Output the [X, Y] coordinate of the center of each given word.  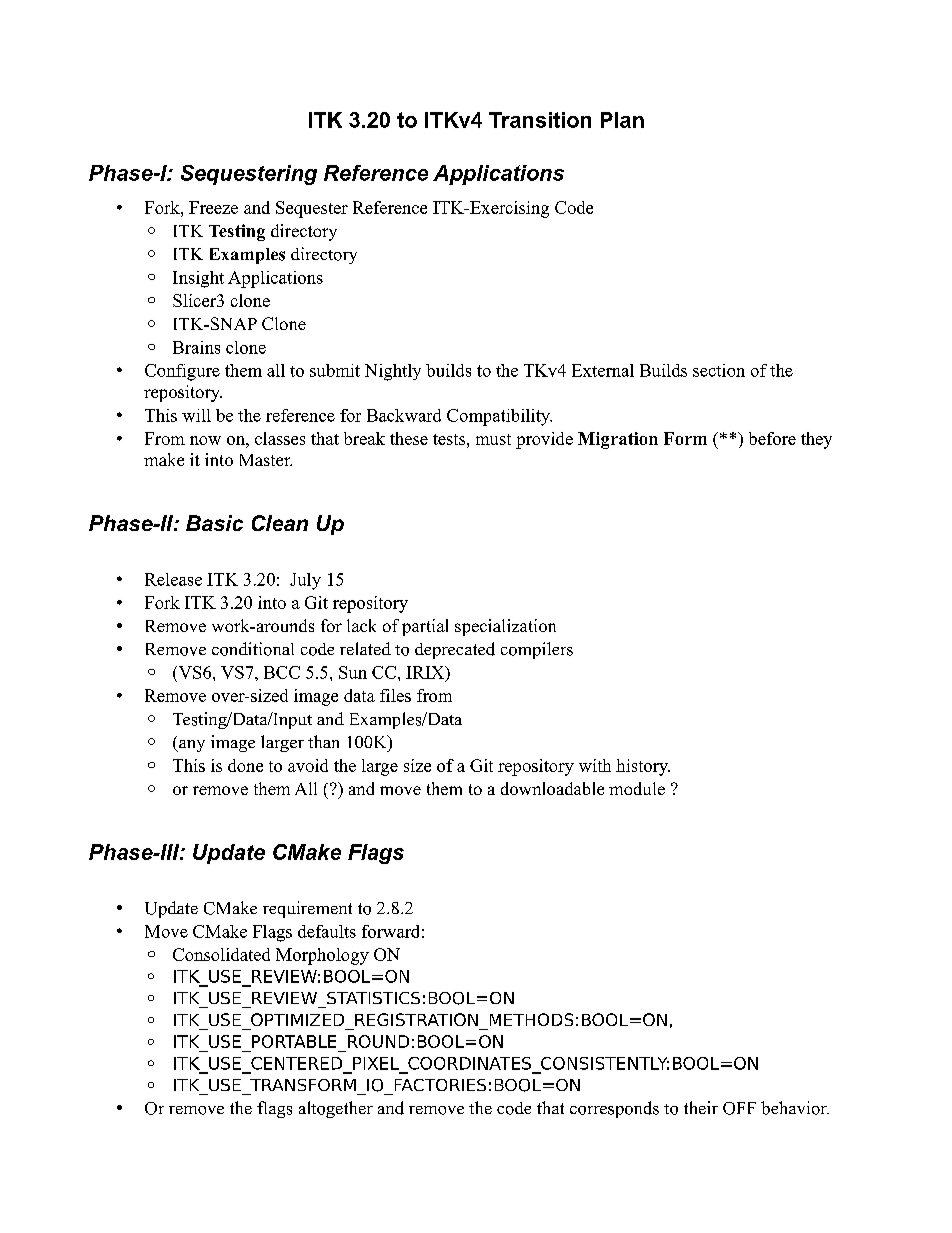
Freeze [213, 207]
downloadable [552, 788]
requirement [307, 909]
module [637, 788]
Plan [622, 120]
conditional [253, 649]
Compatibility [499, 417]
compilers [537, 650]
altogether [336, 1109]
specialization [505, 627]
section [719, 370]
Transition [540, 120]
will [196, 415]
